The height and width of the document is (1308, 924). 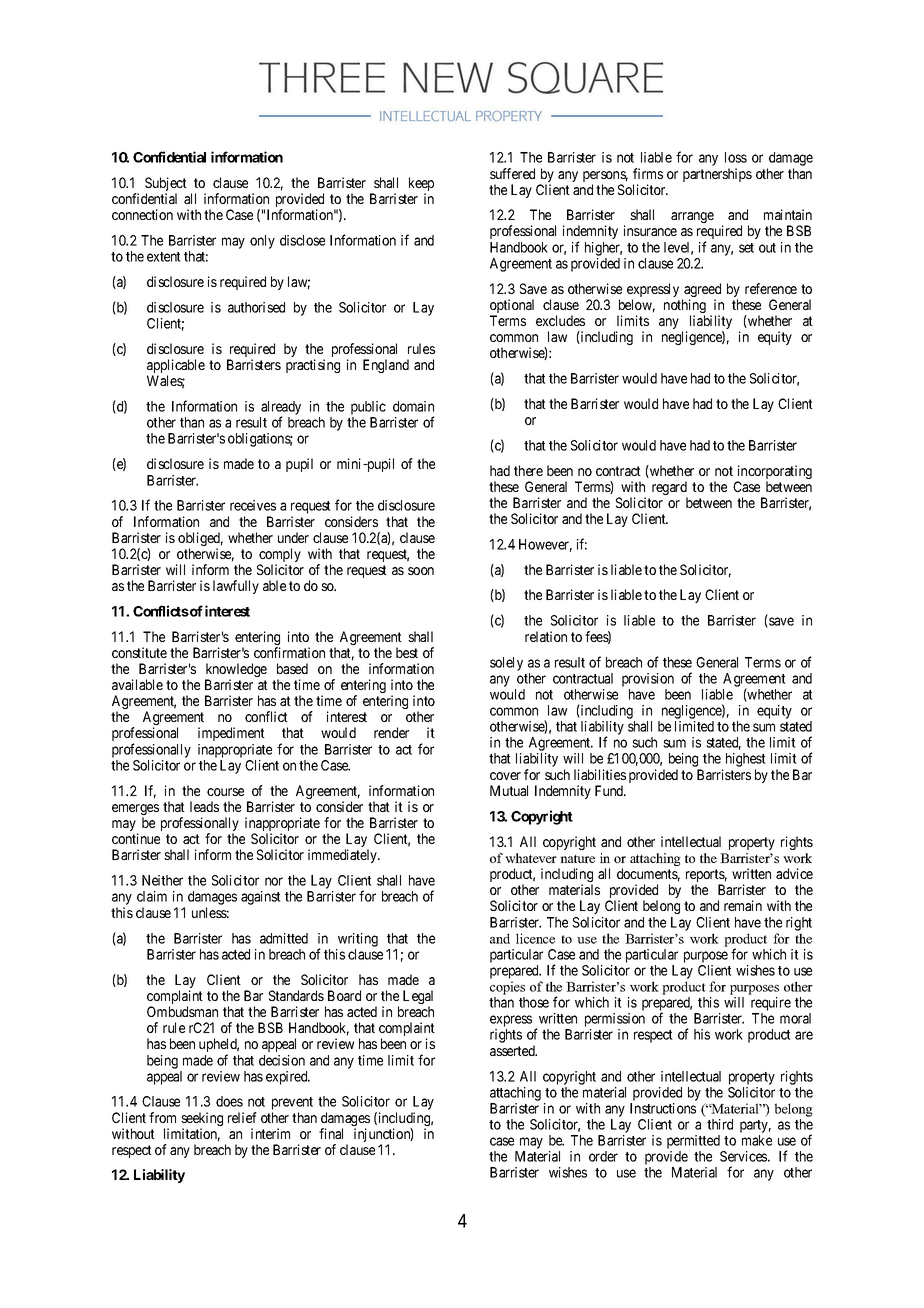 What do you see at coordinates (535, 938) in the document?
I see `licence` at bounding box center [535, 938].
